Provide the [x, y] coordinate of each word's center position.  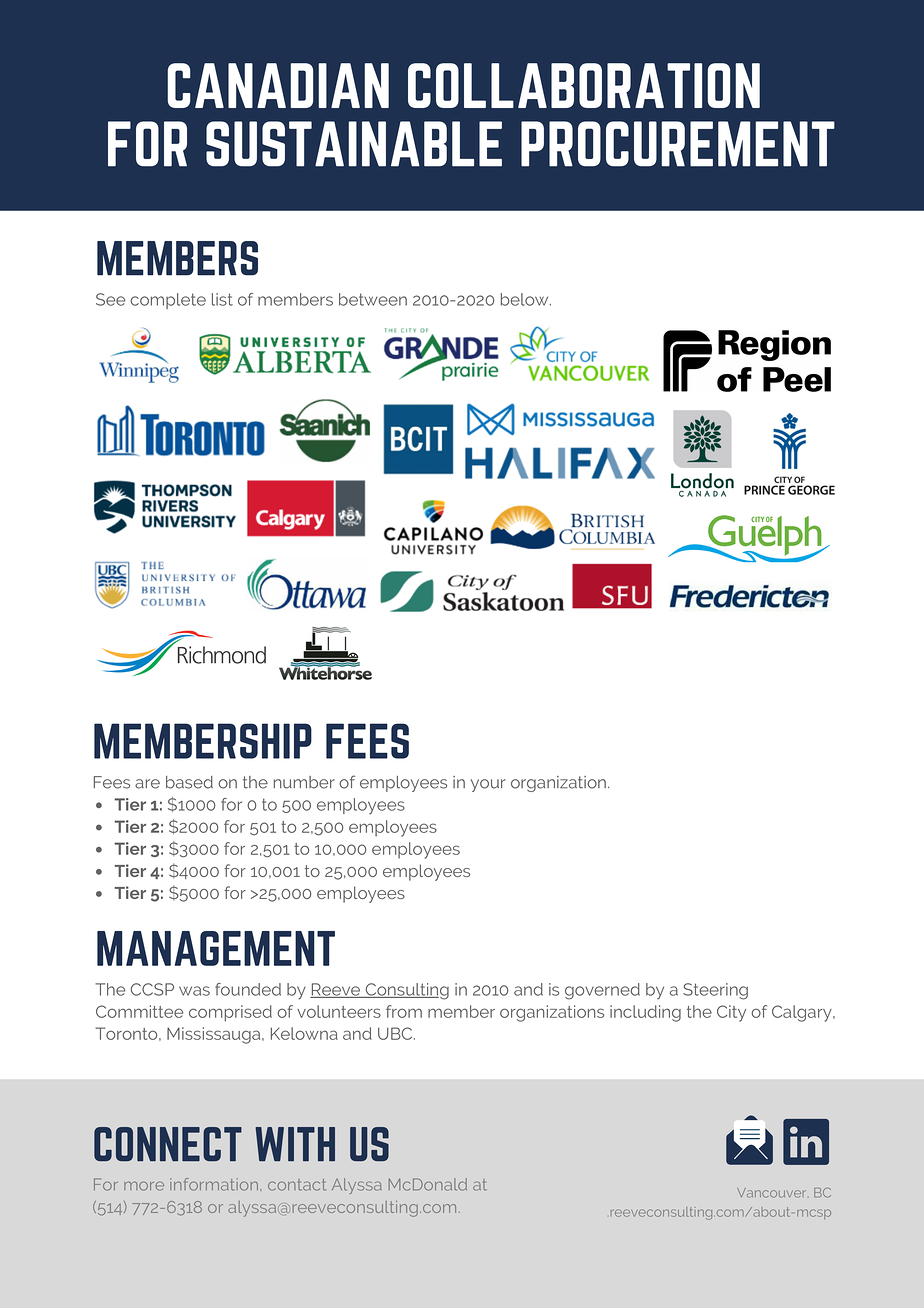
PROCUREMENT [678, 144]
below [526, 299]
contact [297, 1185]
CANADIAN [278, 85]
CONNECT [168, 1144]
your [488, 785]
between [373, 299]
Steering [715, 991]
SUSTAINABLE [354, 144]
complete [168, 301]
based [189, 782]
